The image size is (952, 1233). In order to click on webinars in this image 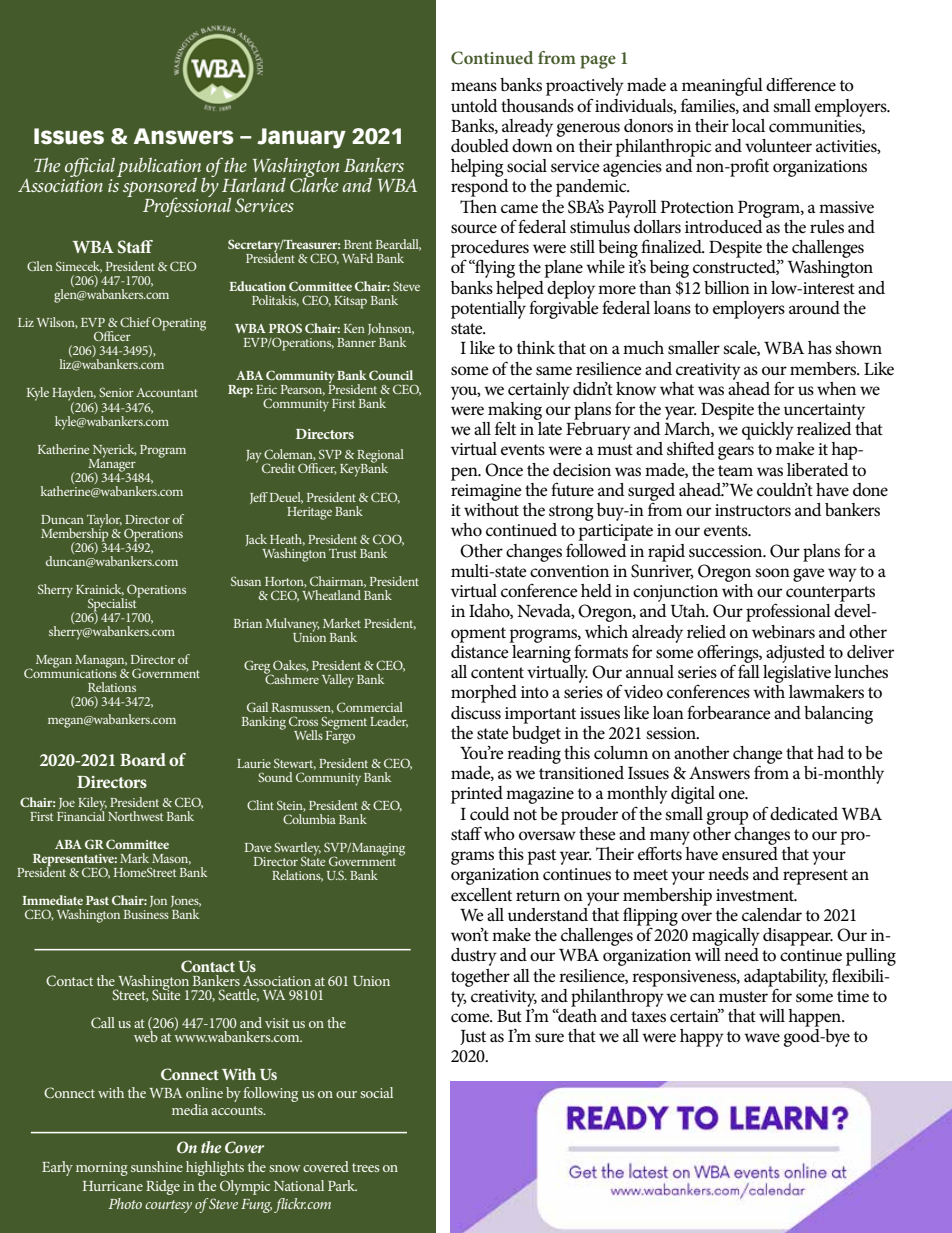, I will do `click(783, 632)`.
